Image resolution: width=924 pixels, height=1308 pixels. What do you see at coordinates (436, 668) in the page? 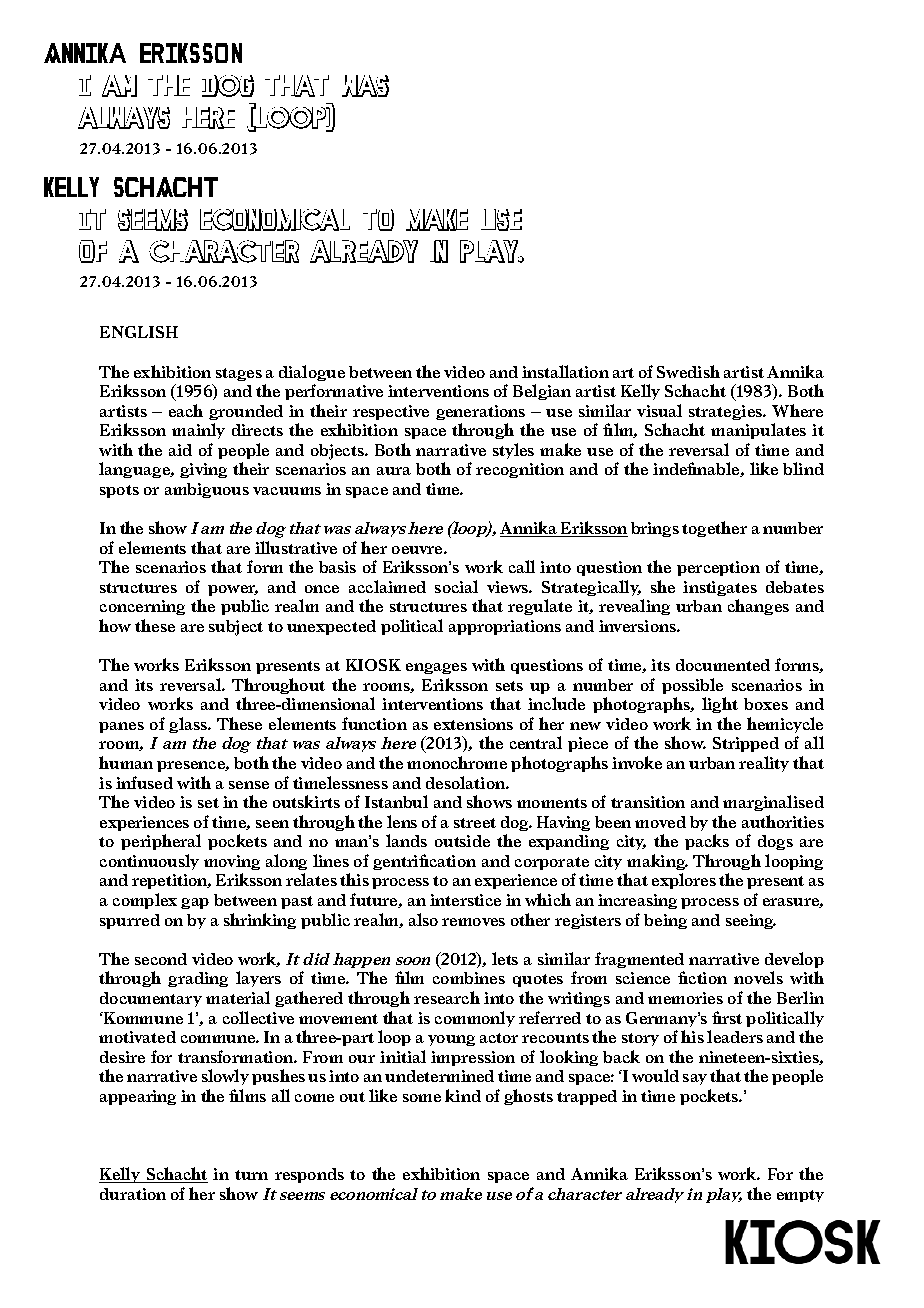
I see `engages` at bounding box center [436, 668].
